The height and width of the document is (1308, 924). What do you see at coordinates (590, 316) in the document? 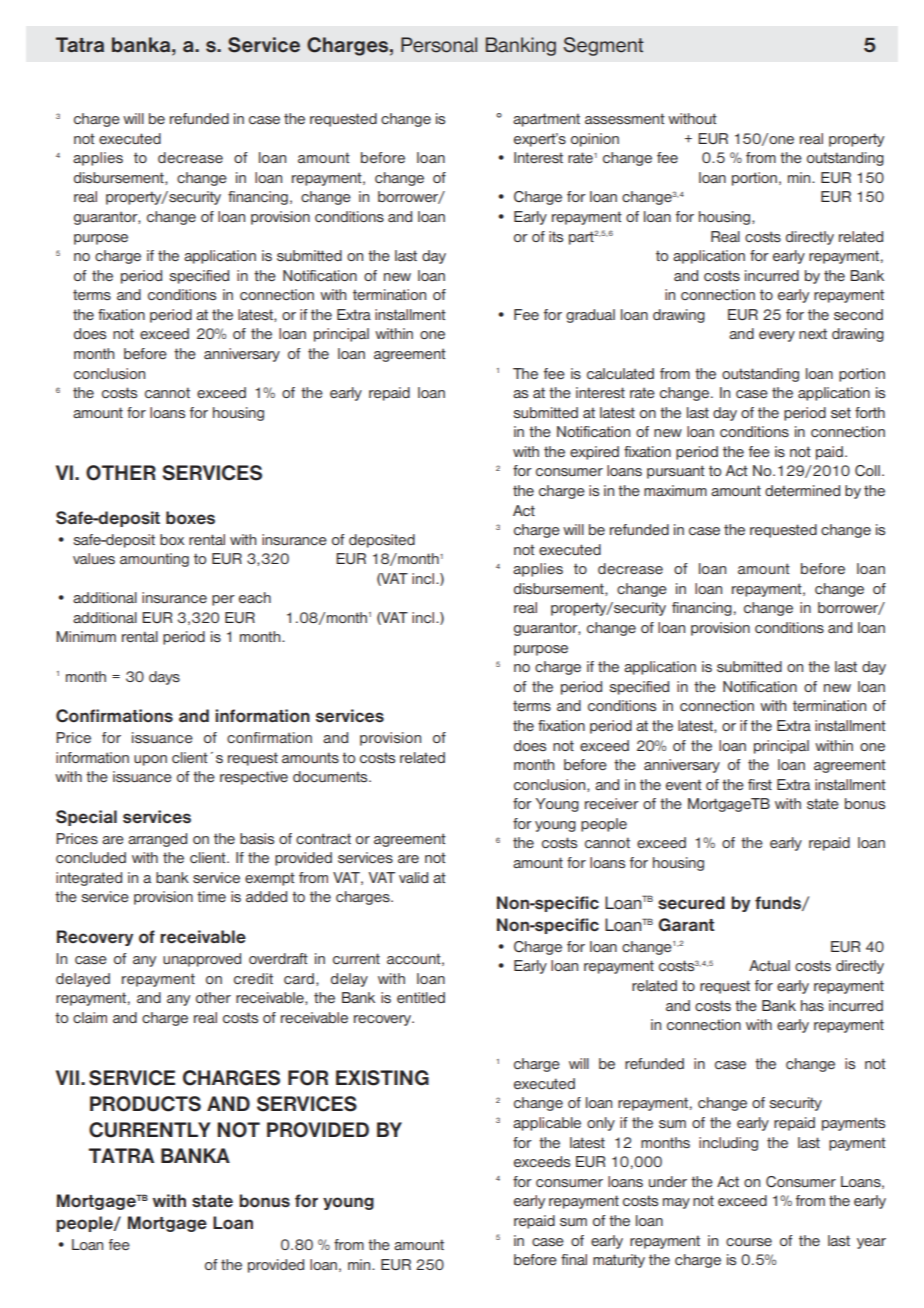
I see `gradual` at bounding box center [590, 316].
